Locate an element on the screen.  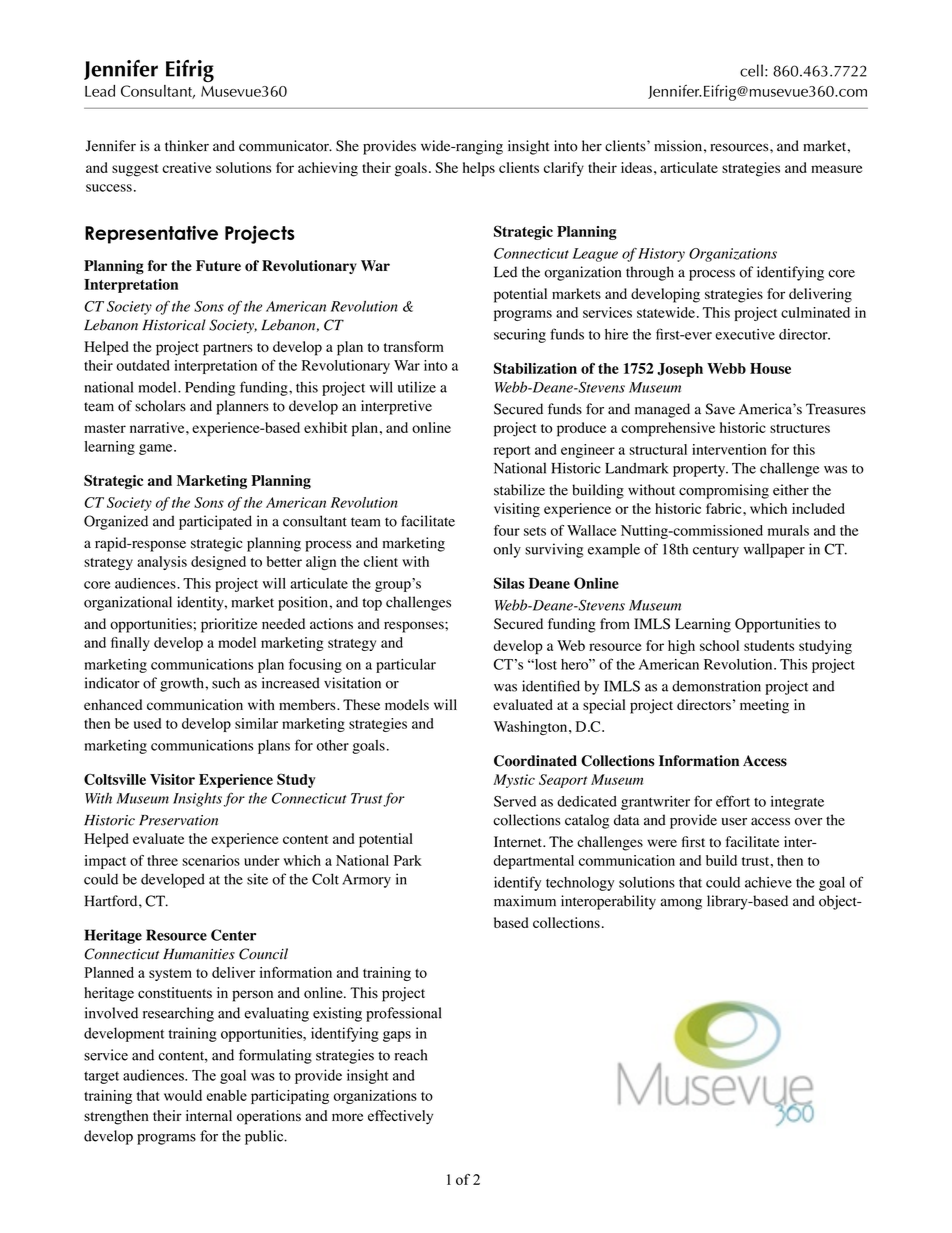
partners is located at coordinates (228, 349).
